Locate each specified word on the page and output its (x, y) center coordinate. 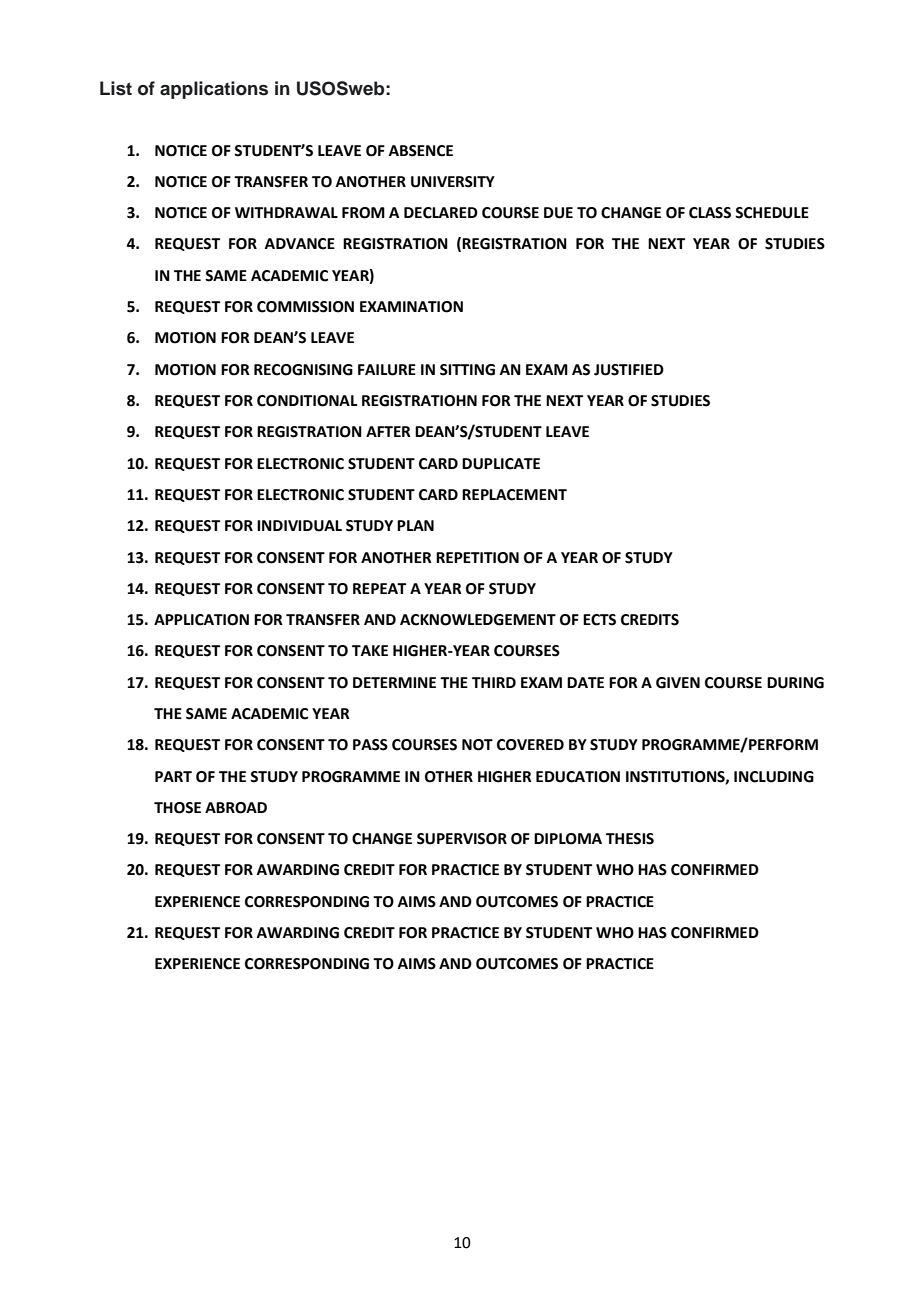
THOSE (177, 808)
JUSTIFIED (629, 370)
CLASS (710, 213)
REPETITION (477, 558)
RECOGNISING (303, 370)
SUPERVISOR (462, 839)
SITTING (467, 370)
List (116, 88)
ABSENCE (421, 151)
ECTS (599, 620)
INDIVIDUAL (299, 526)
